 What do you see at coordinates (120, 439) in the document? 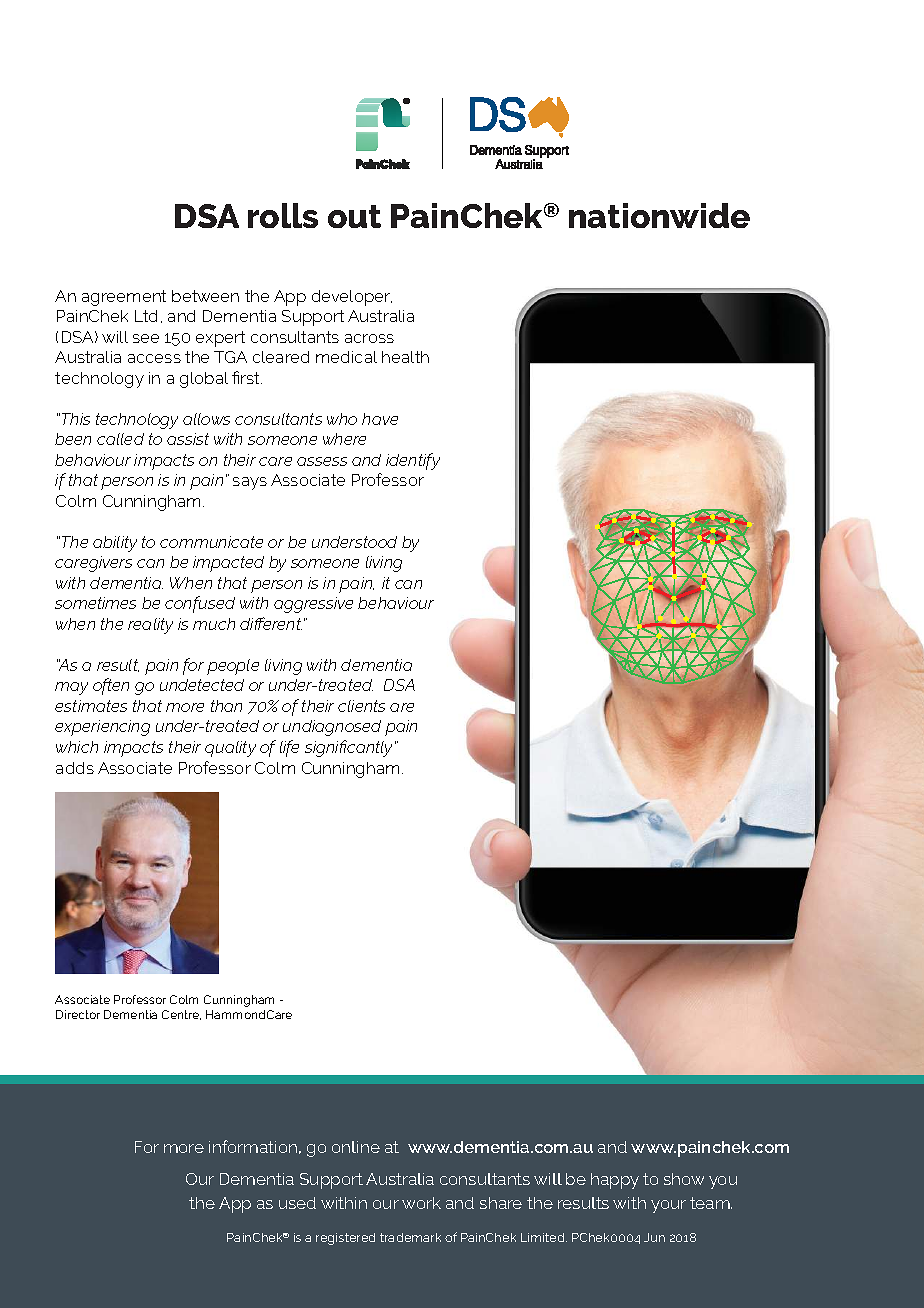
I see `called` at bounding box center [120, 439].
